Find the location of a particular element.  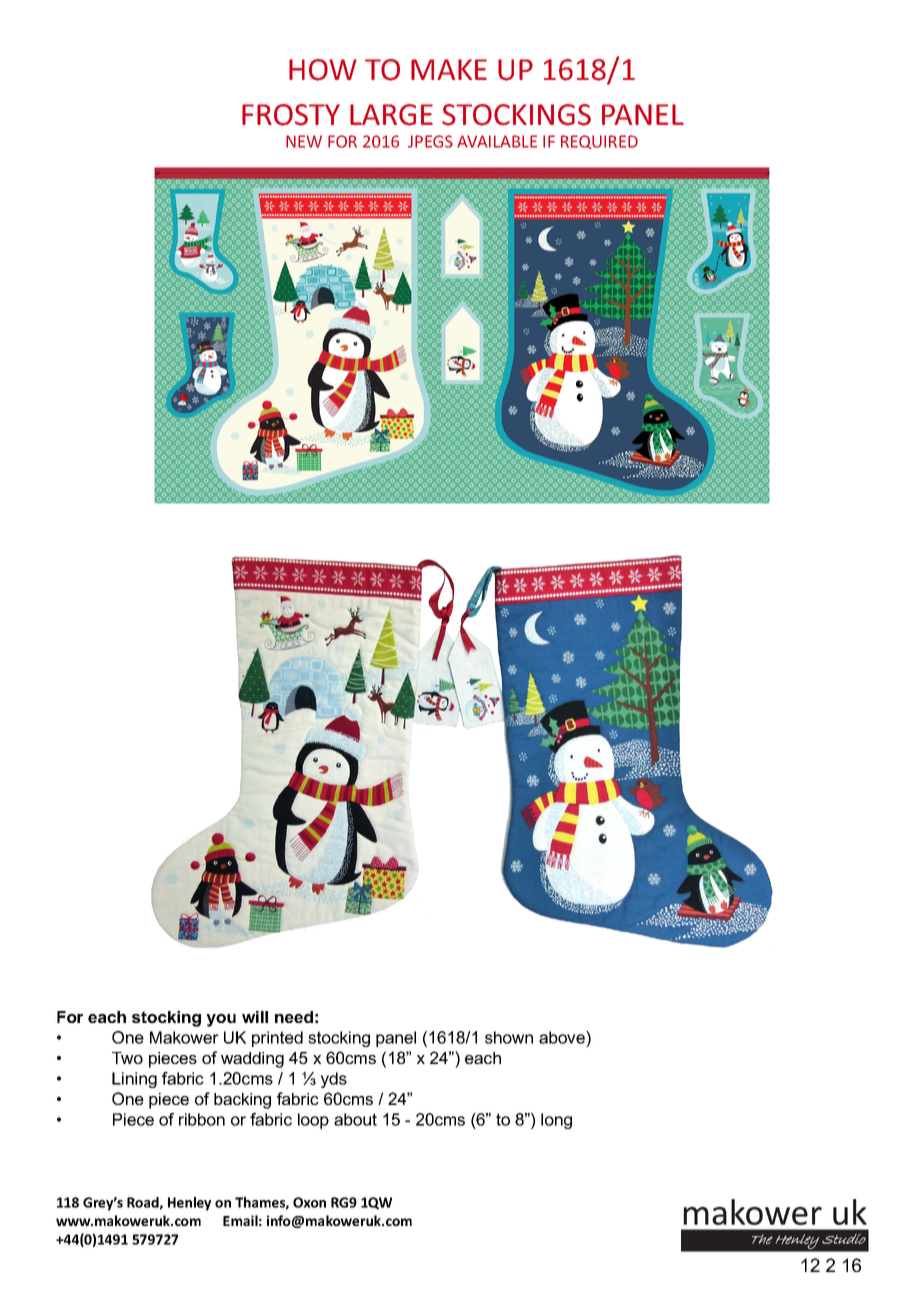

you is located at coordinates (221, 1020).
